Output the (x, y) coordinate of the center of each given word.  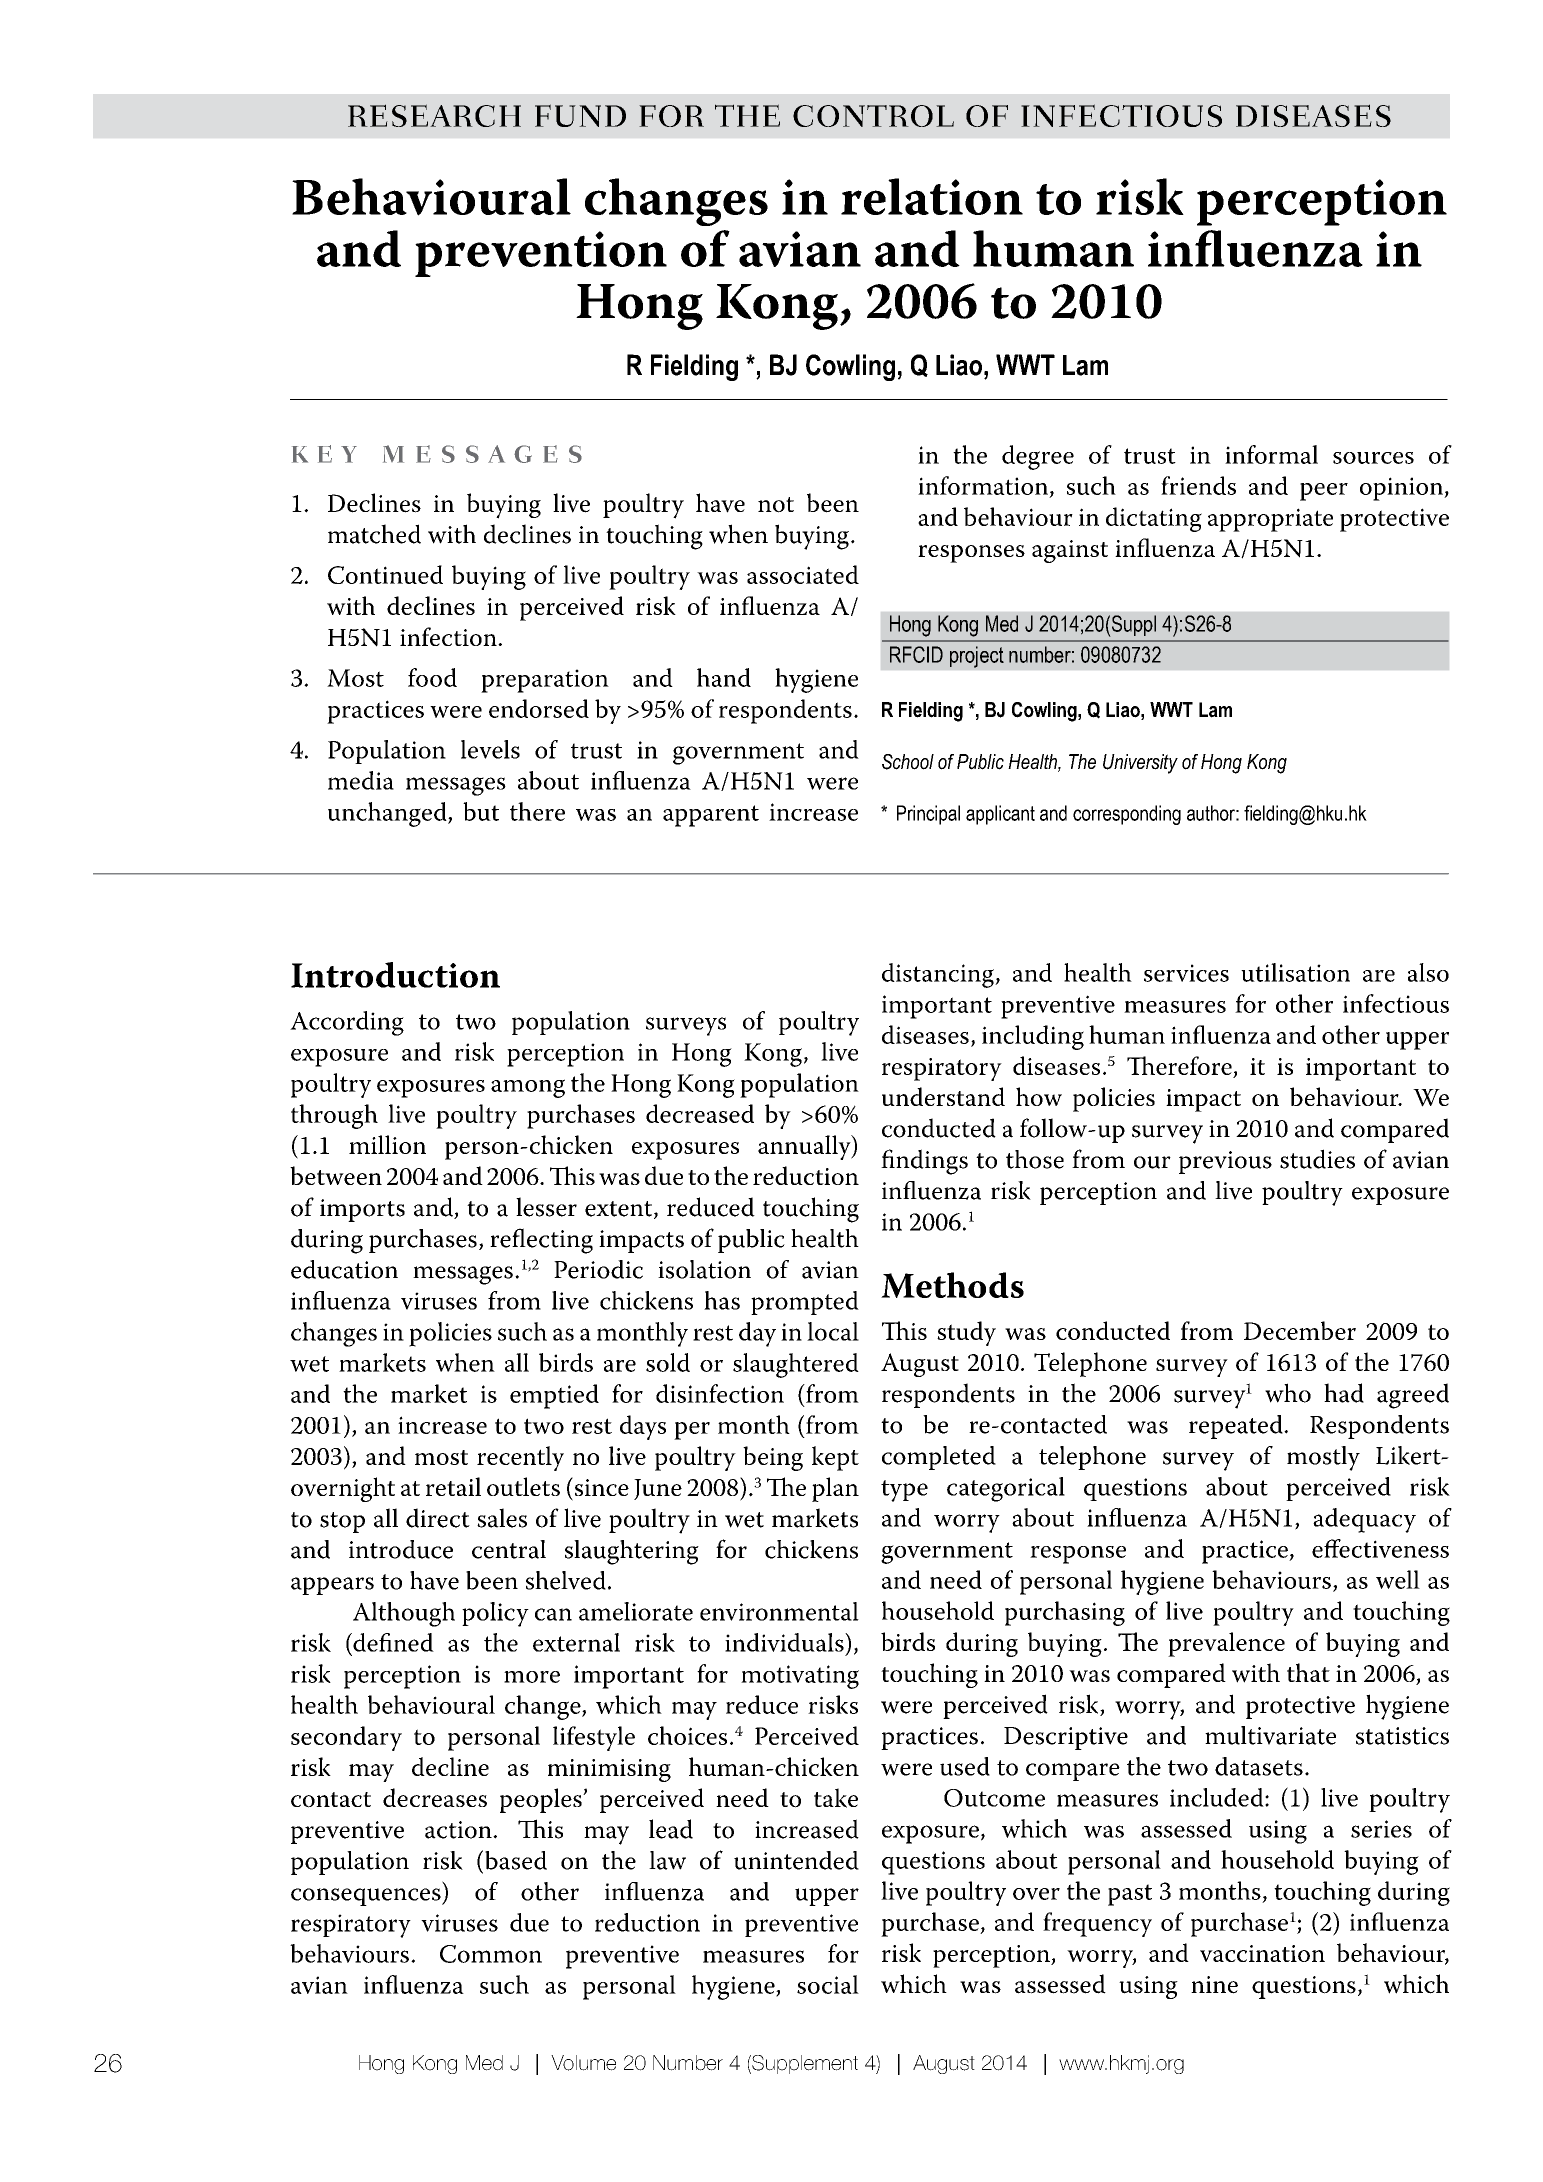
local (833, 1331)
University (1140, 764)
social (828, 1984)
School (908, 762)
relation (932, 196)
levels (490, 749)
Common (491, 1954)
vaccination (1262, 1953)
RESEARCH (434, 115)
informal (1271, 454)
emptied (554, 1396)
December (1300, 1330)
